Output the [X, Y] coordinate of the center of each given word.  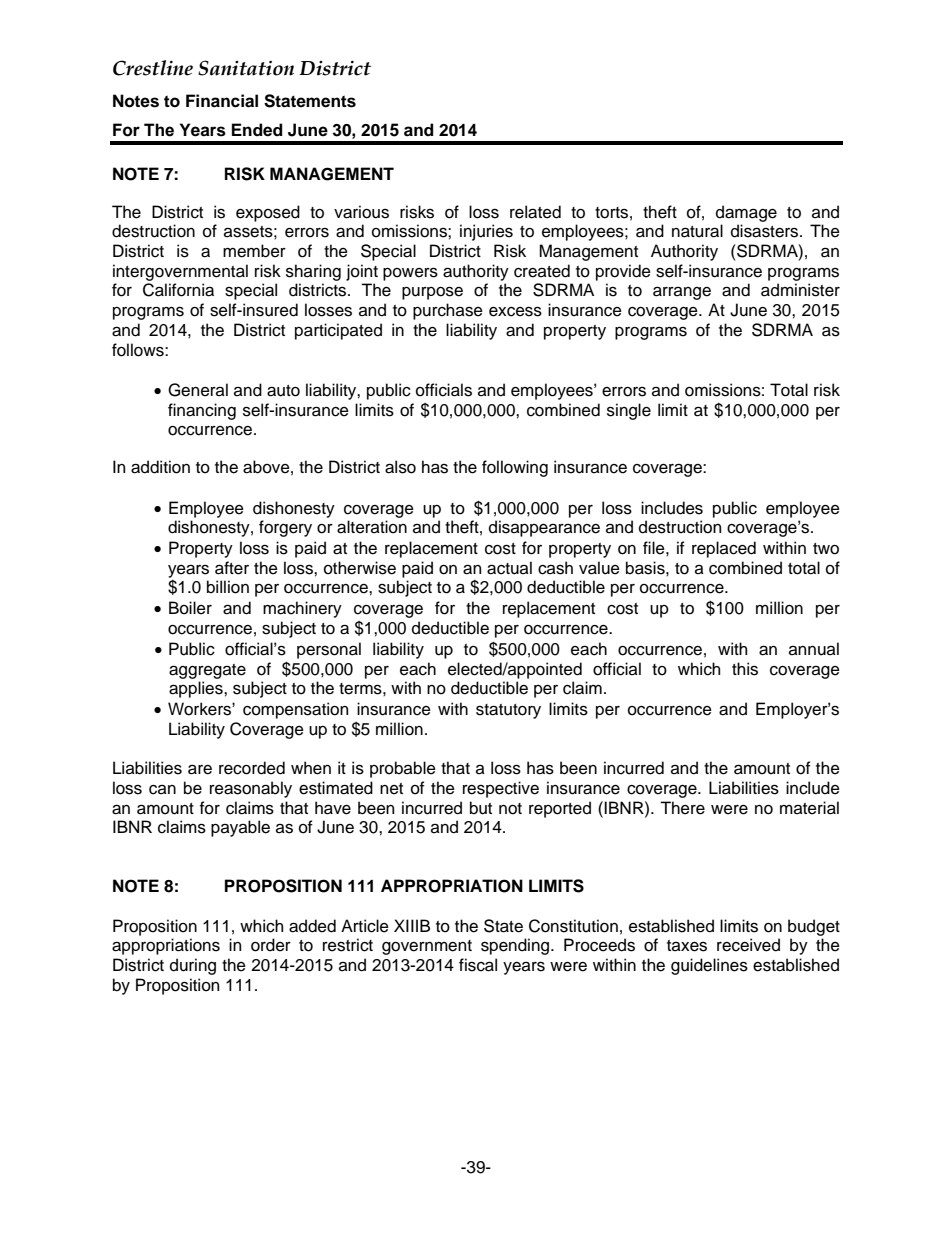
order [271, 945]
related [535, 212]
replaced [724, 549]
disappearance [544, 528]
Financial [222, 101]
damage [746, 213]
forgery [285, 528]
